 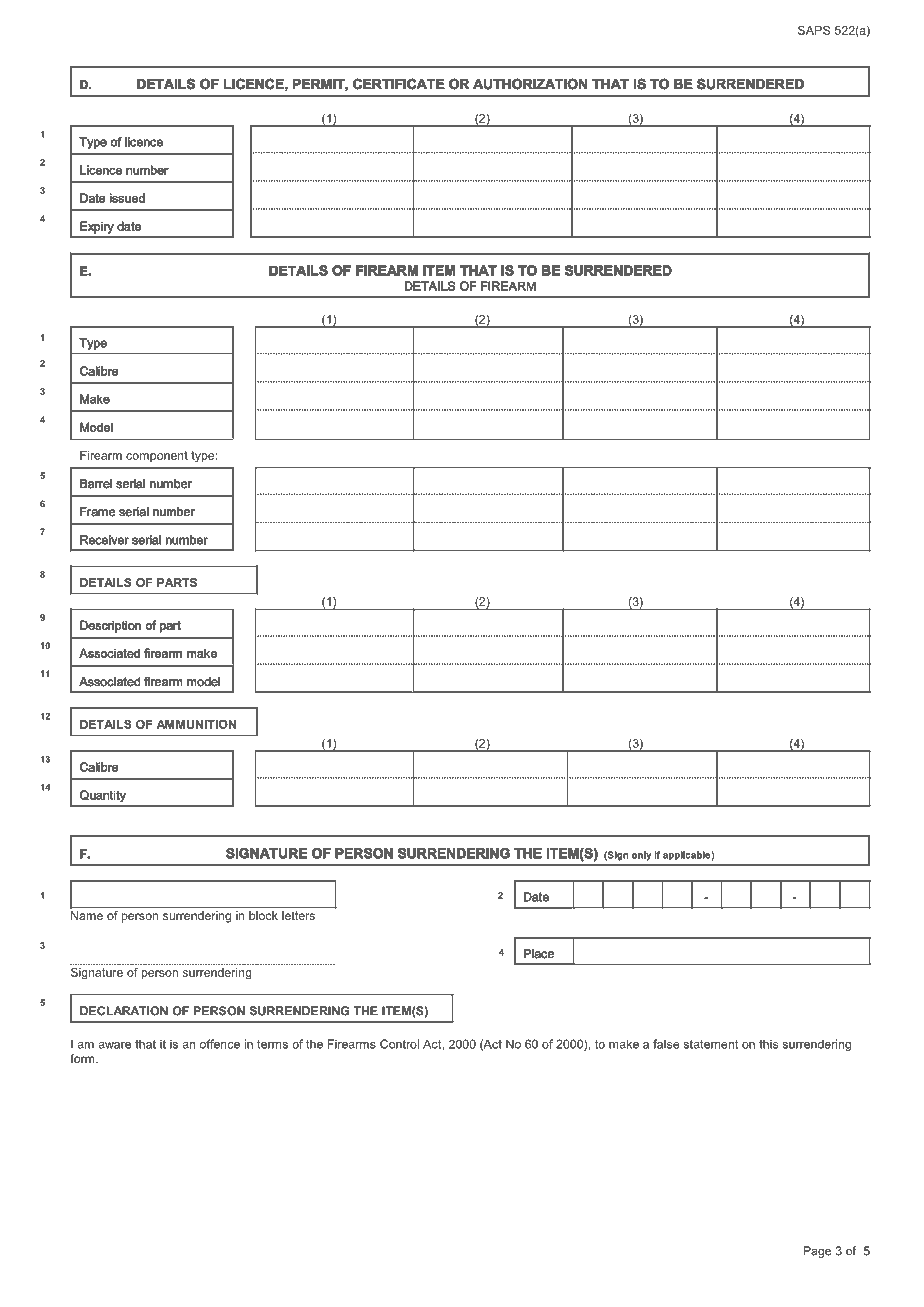 I want to click on Place, so click(x=539, y=953).
